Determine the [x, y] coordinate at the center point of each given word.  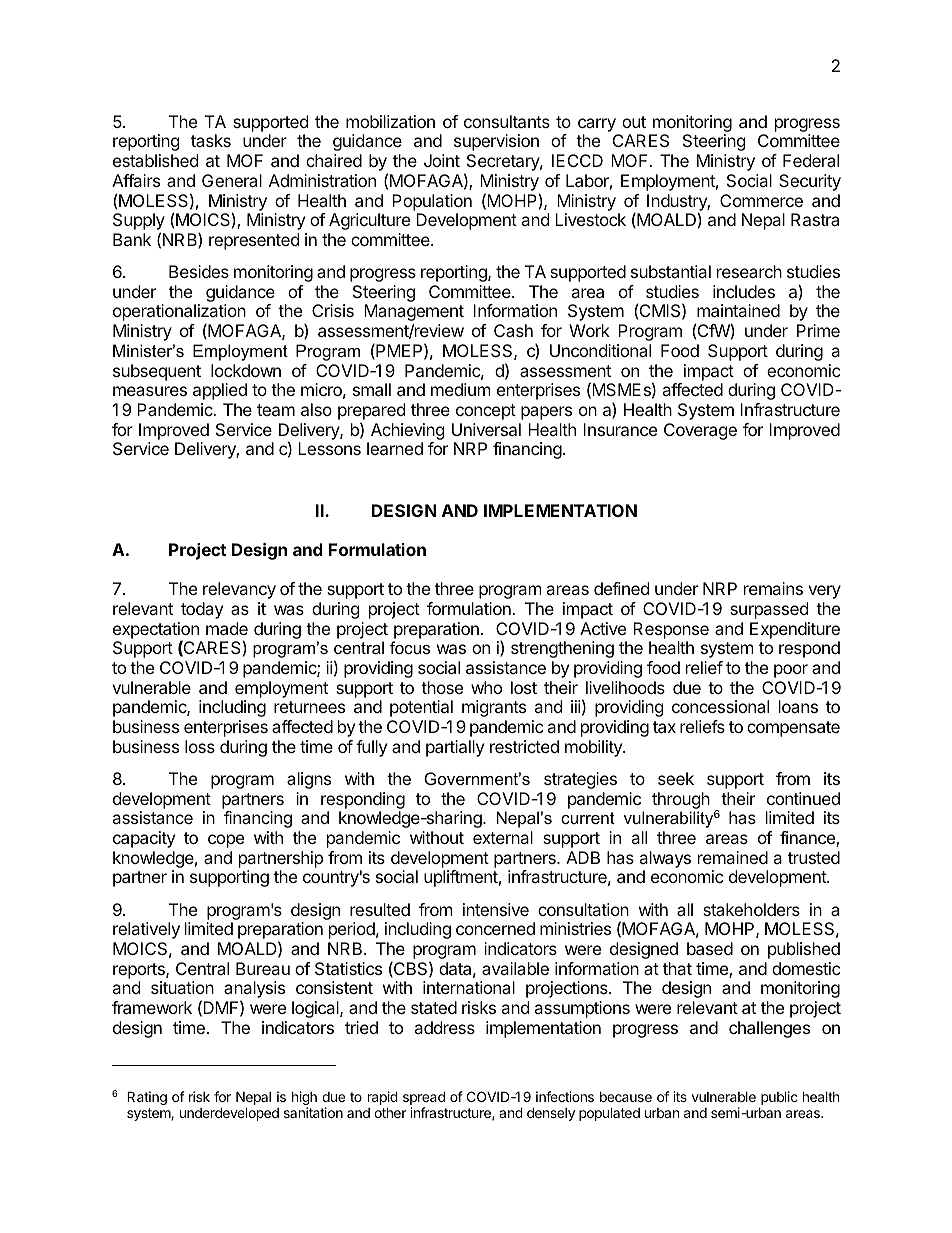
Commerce [761, 200]
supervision [496, 142]
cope [226, 841]
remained [733, 857]
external [503, 837]
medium [461, 389]
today [202, 610]
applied [220, 391]
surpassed [769, 610]
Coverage [700, 431]
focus [410, 647]
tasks [211, 140]
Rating [147, 1098]
